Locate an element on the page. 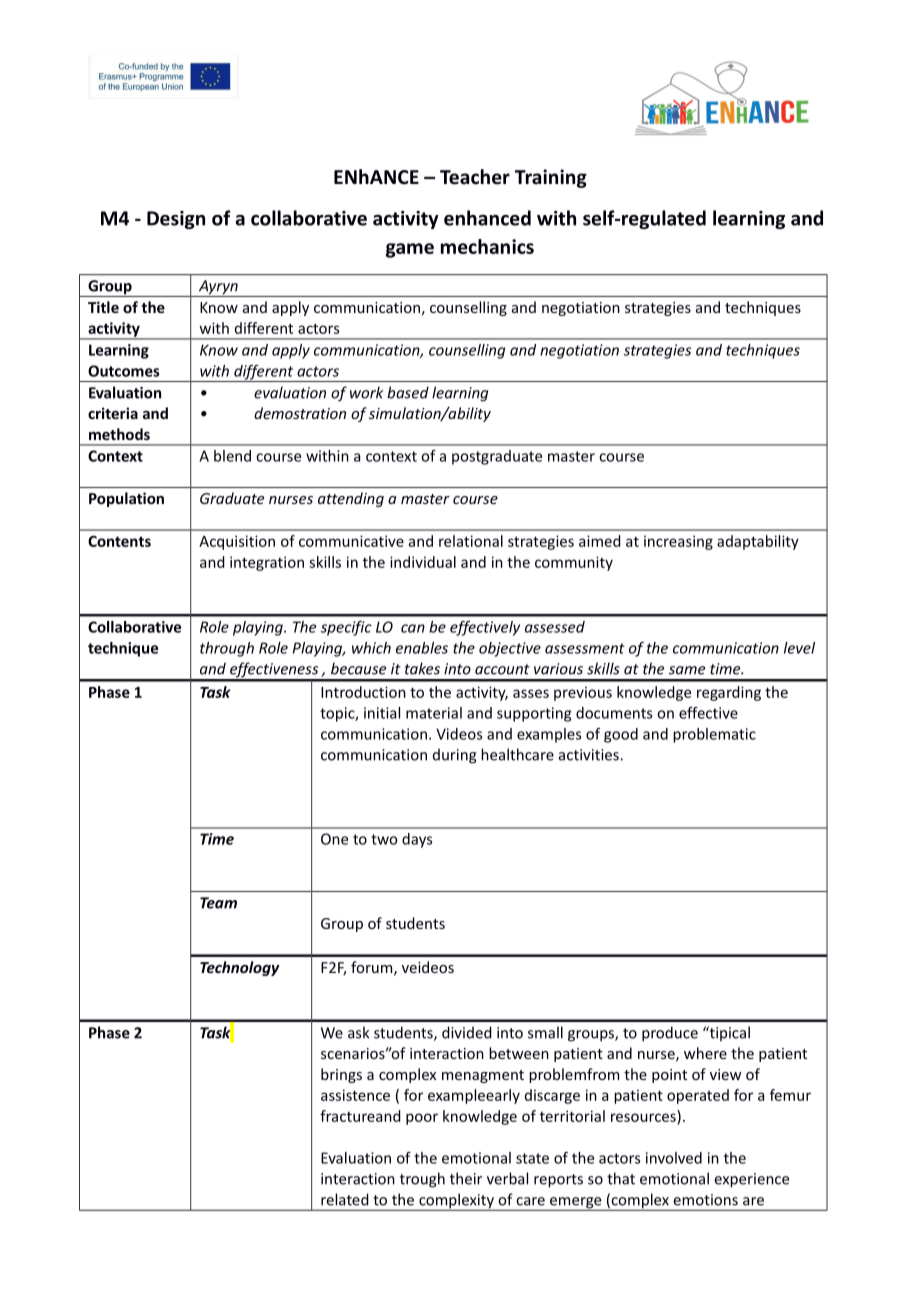  their is located at coordinates (466, 1178).
